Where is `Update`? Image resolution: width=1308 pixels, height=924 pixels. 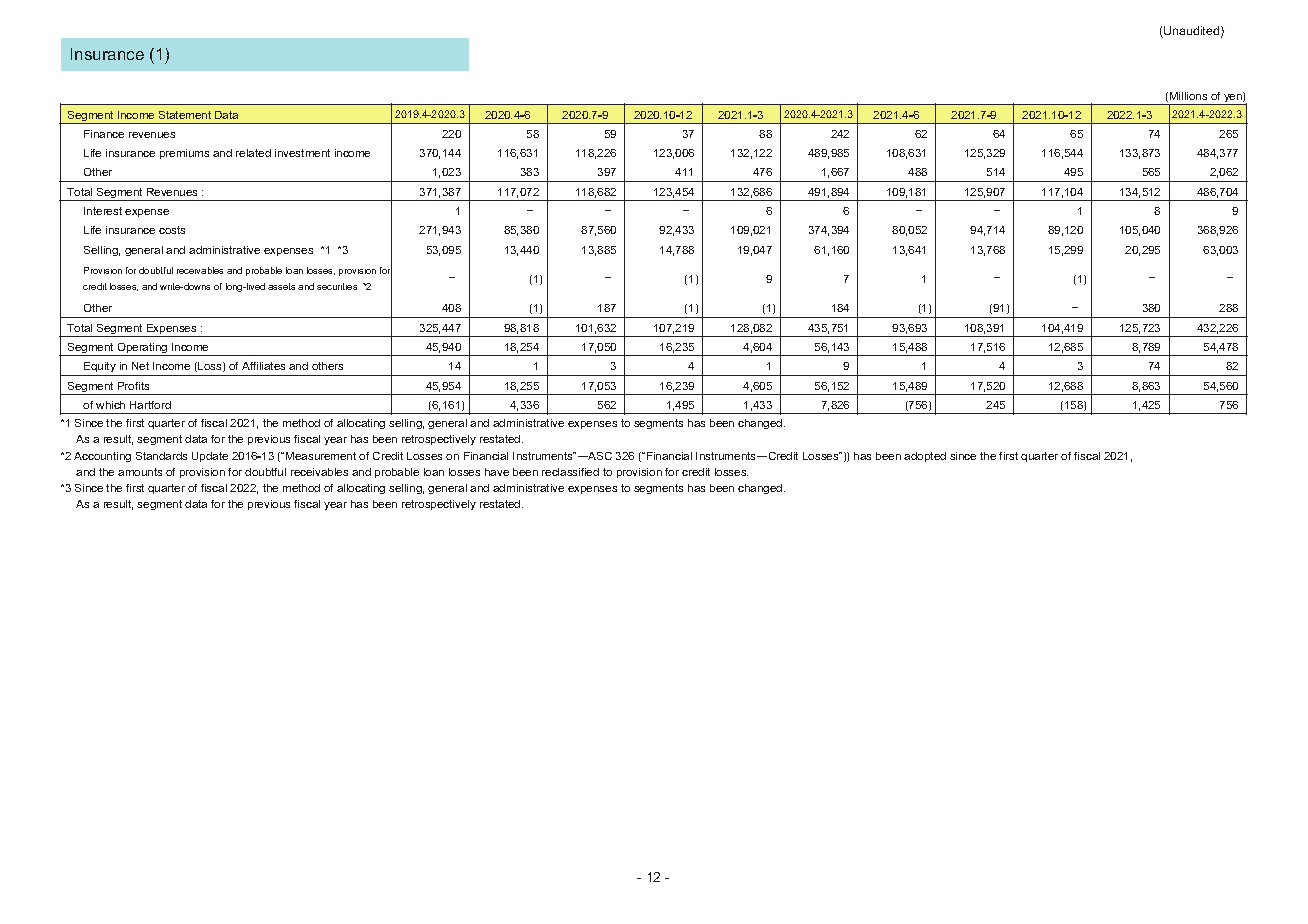 Update is located at coordinates (210, 457).
